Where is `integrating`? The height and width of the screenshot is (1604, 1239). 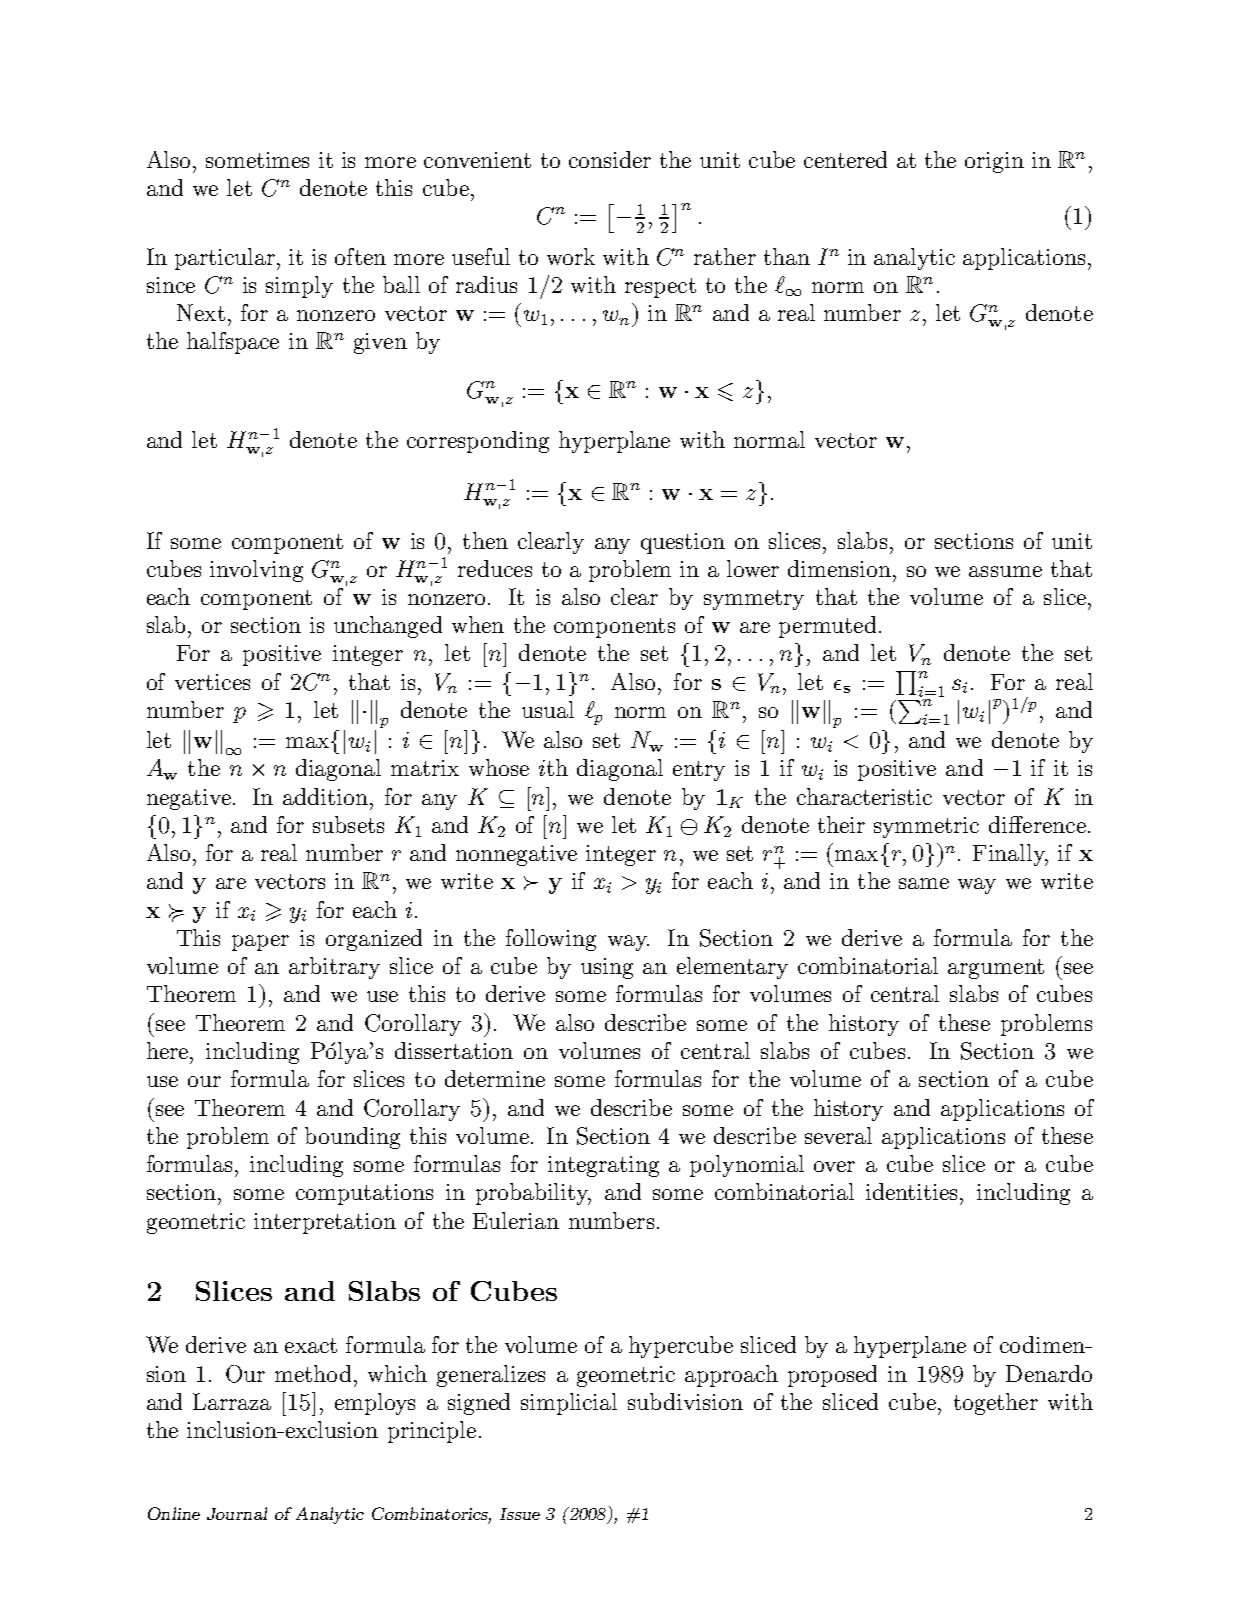 integrating is located at coordinates (603, 1166).
